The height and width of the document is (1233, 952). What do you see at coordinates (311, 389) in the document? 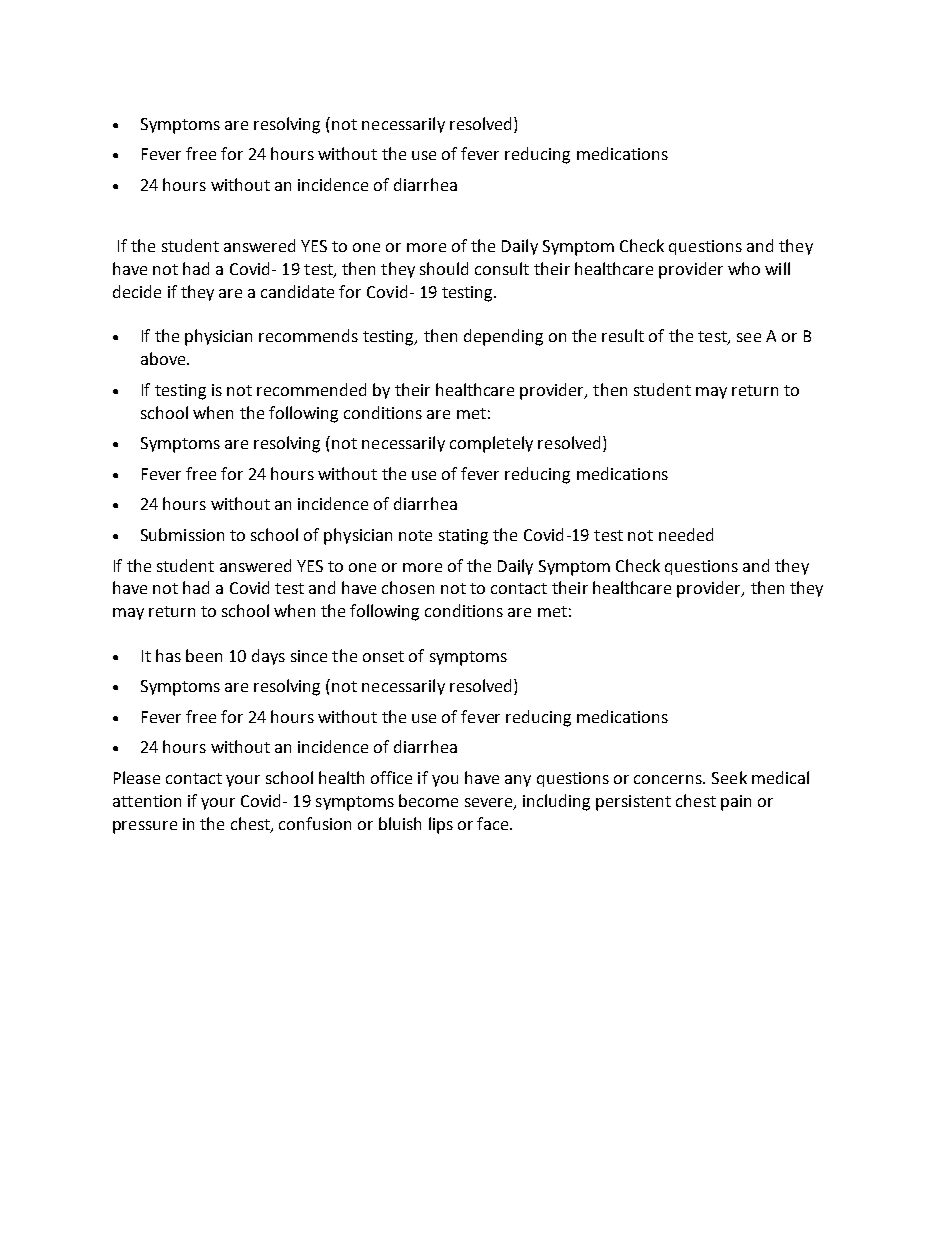
I see `recommended` at bounding box center [311, 389].
